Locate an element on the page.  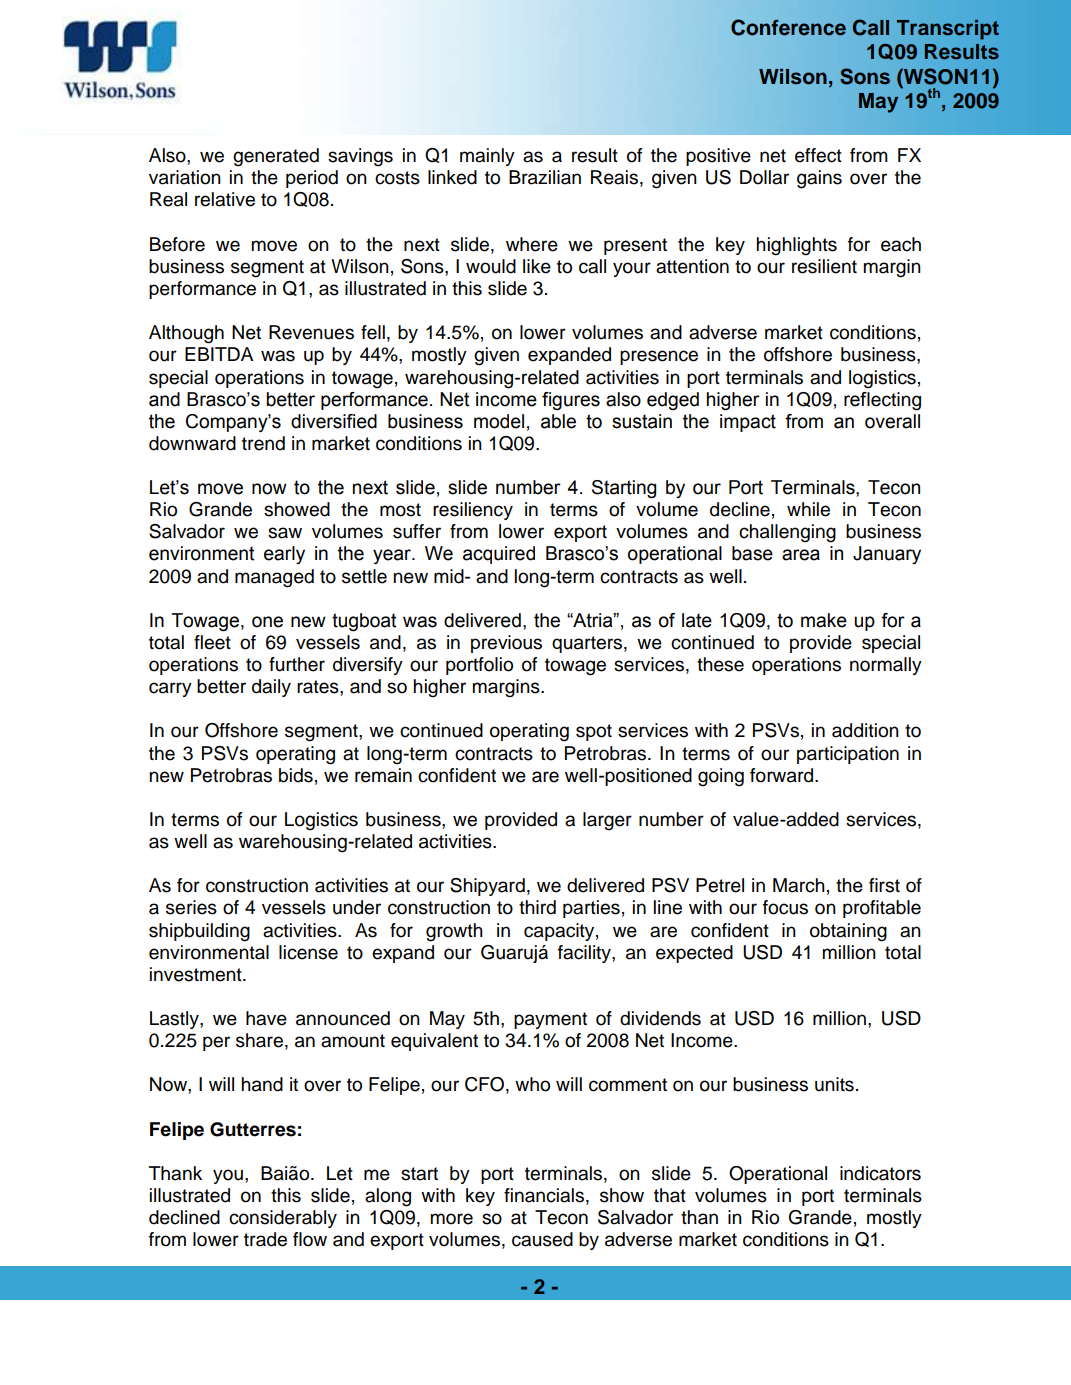
obtaining is located at coordinates (848, 932).
